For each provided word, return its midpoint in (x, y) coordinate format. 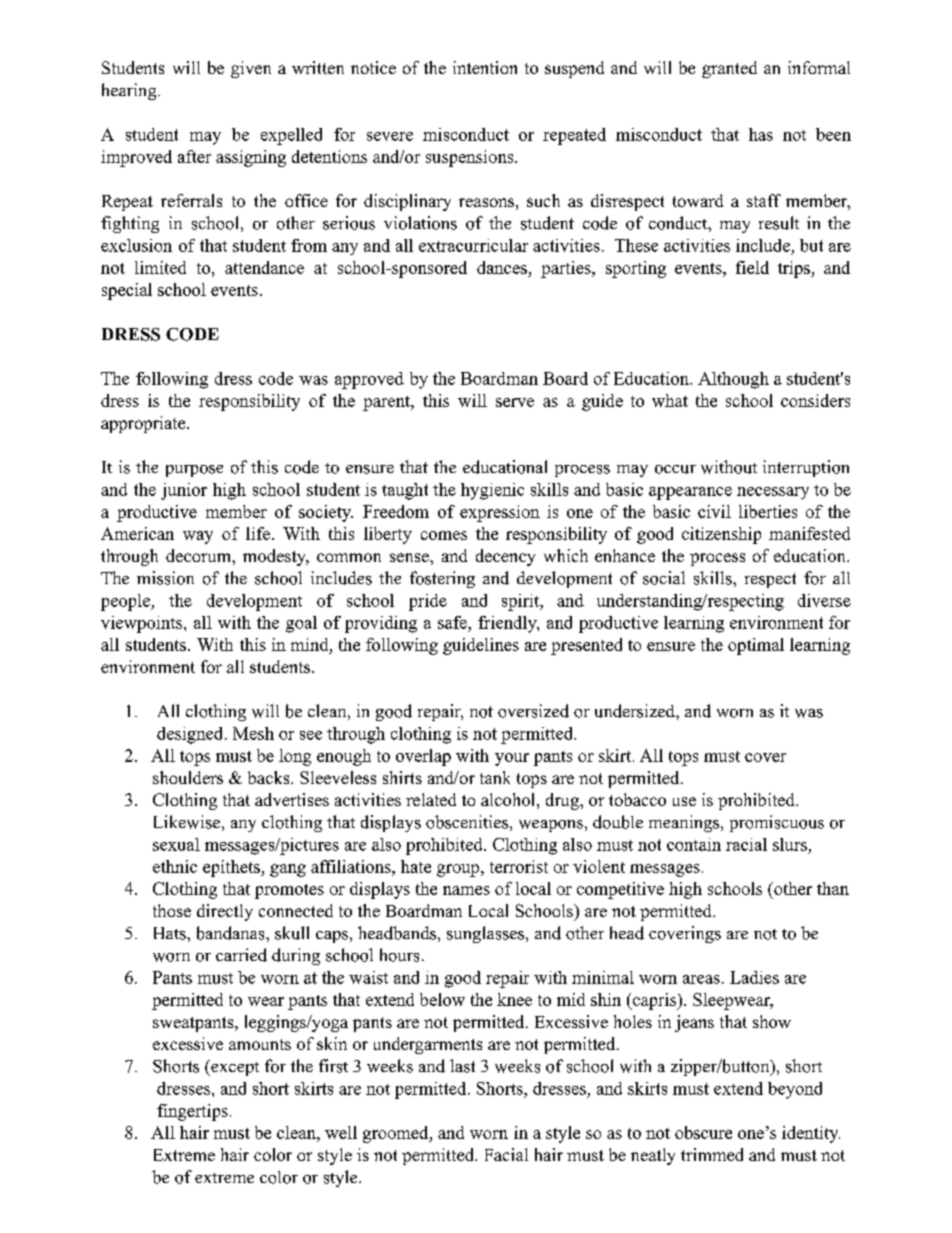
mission (165, 578)
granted (729, 69)
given (251, 69)
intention (485, 67)
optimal (756, 646)
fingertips (192, 1112)
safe (453, 622)
